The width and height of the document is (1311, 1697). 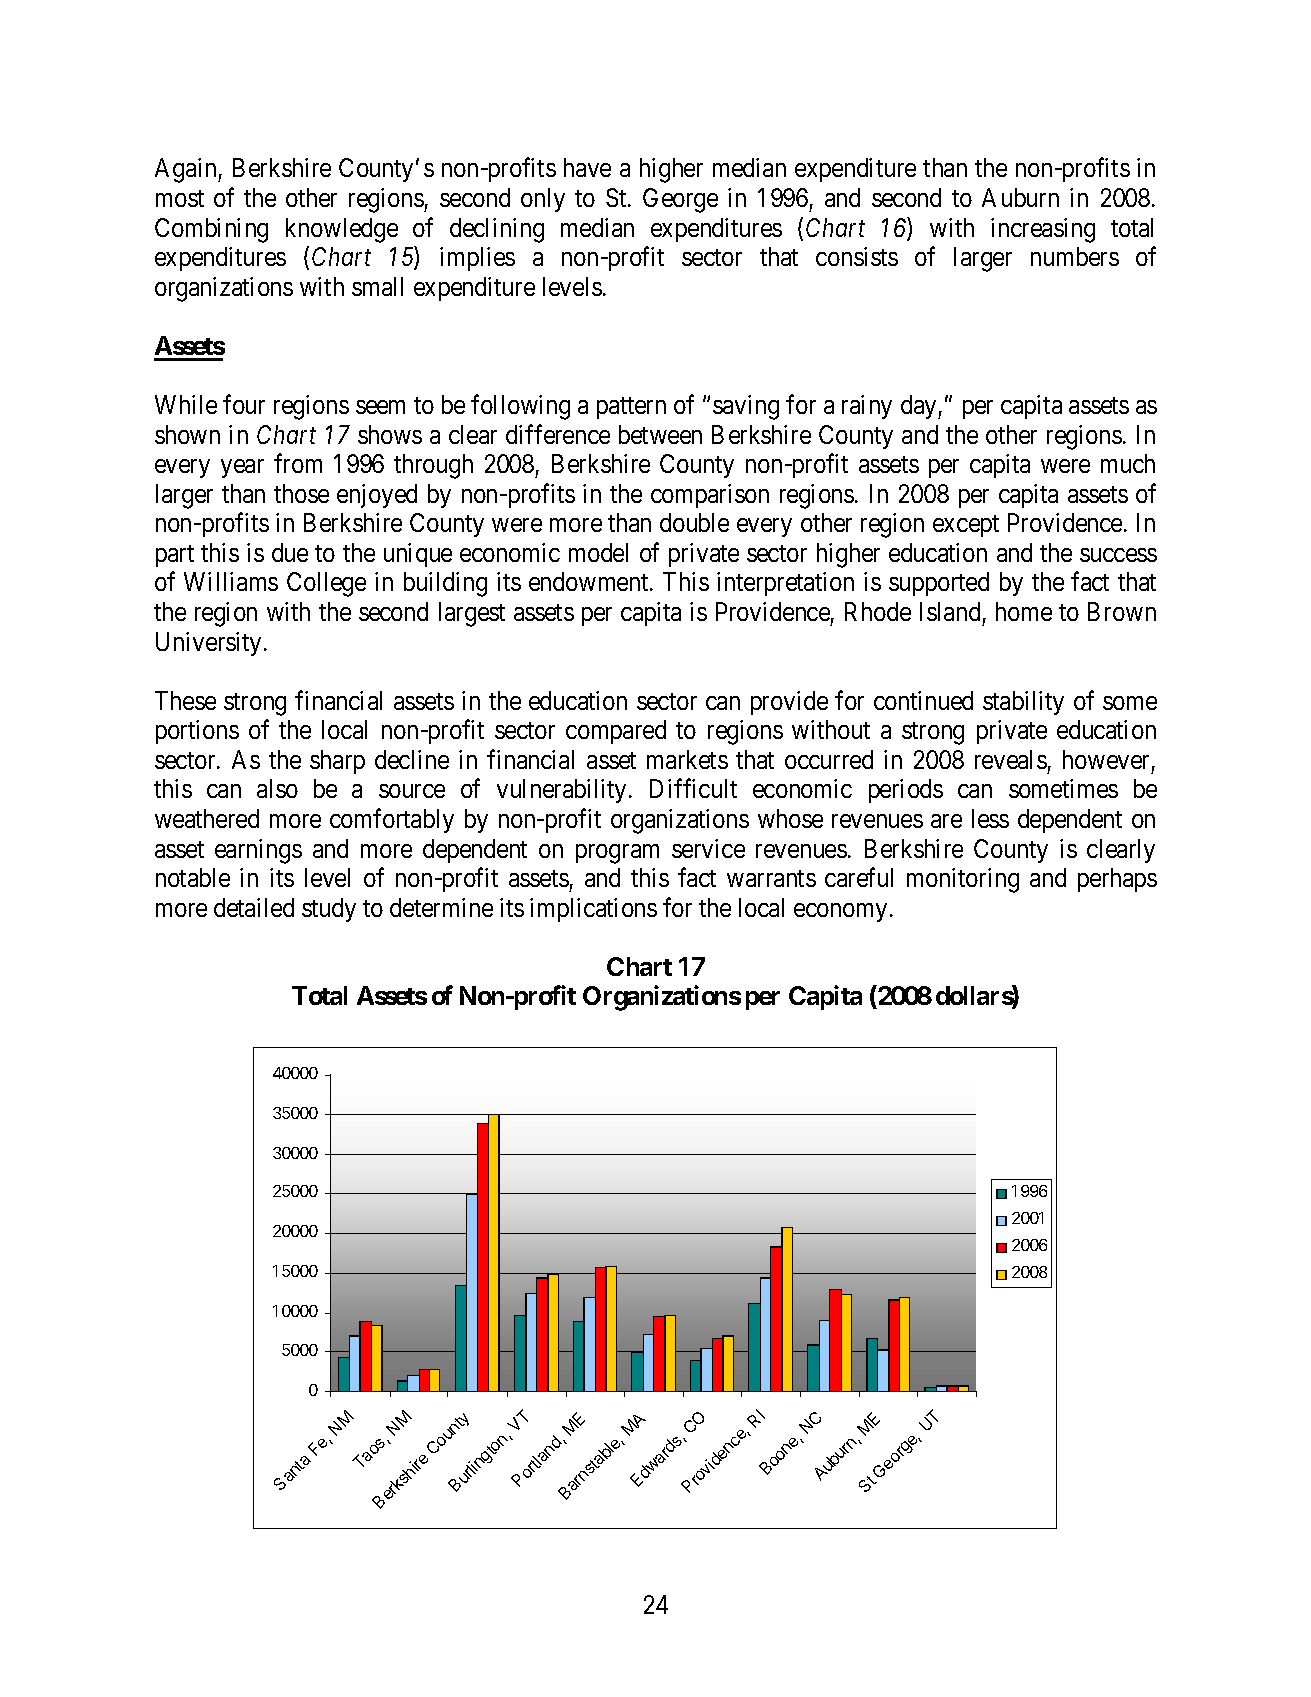 What do you see at coordinates (254, 907) in the document?
I see `detailed` at bounding box center [254, 907].
